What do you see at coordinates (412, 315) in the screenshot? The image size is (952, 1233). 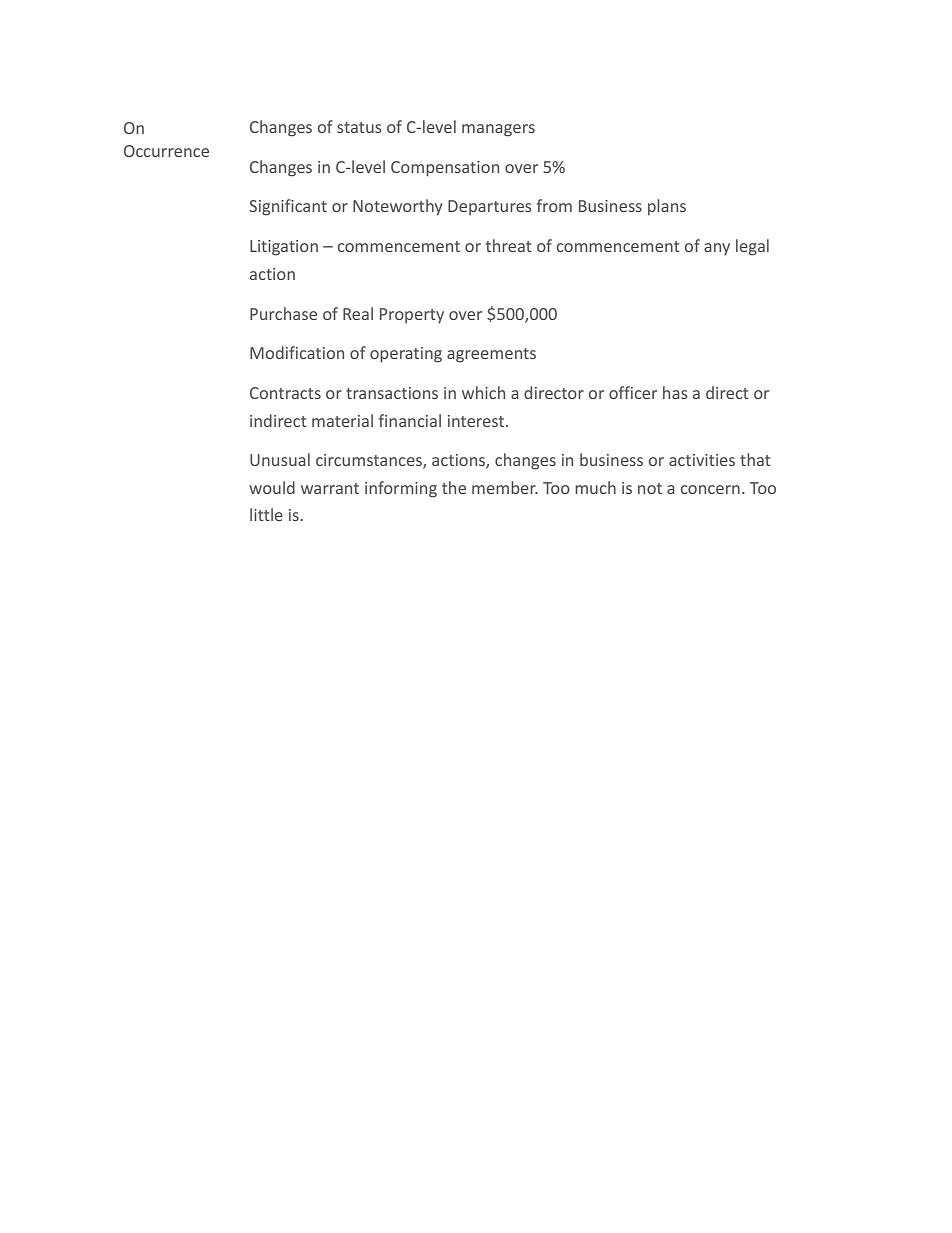 I see `Property` at bounding box center [412, 315].
